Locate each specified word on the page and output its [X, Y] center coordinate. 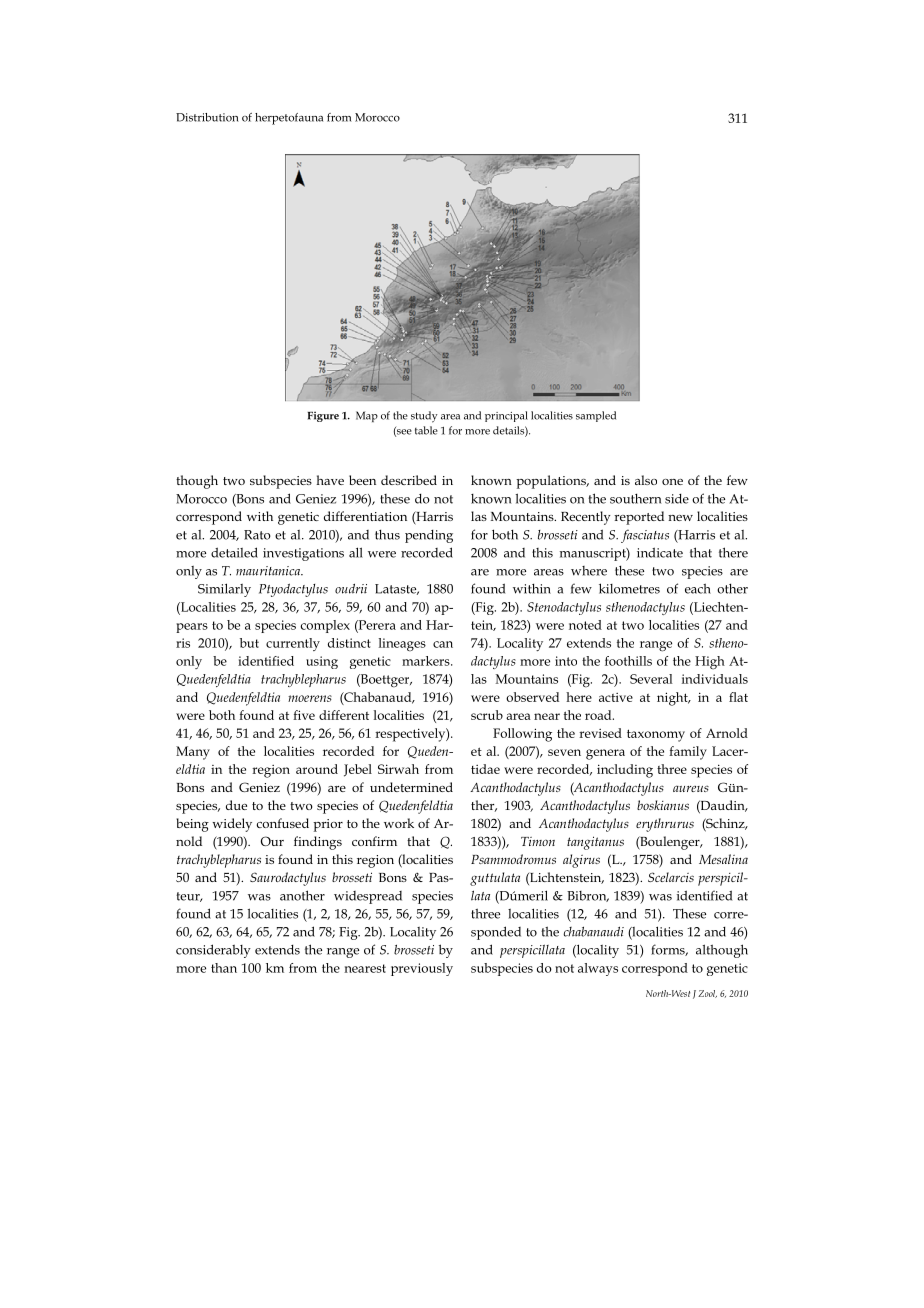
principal [506, 416]
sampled [596, 416]
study [424, 417]
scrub [487, 715]
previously [422, 969]
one [672, 482]
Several [651, 679]
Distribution [207, 117]
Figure [323, 416]
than [224, 968]
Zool [707, 994]
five [304, 715]
